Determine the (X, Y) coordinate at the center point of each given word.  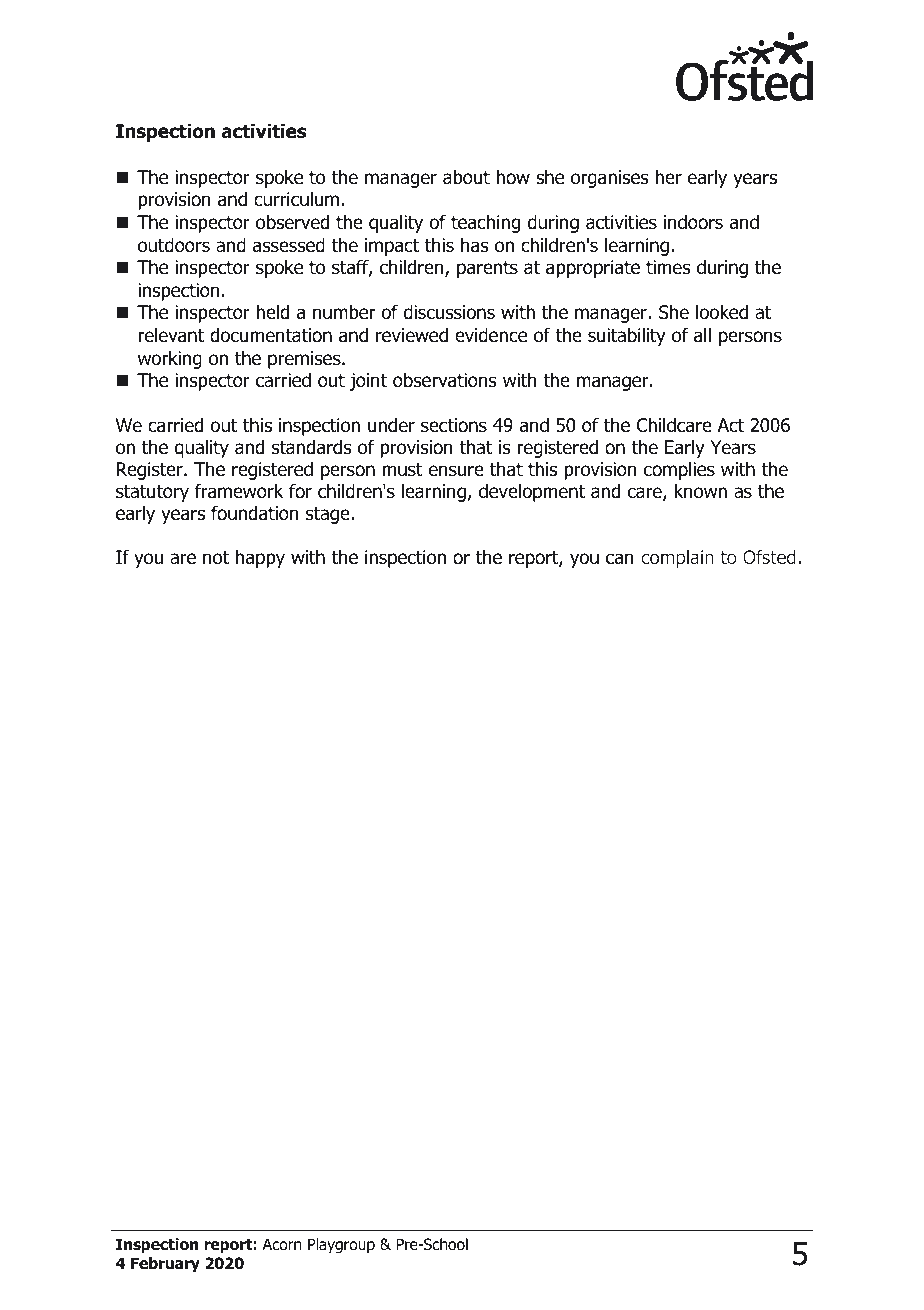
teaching (485, 223)
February (165, 1264)
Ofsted (769, 557)
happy (260, 558)
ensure (456, 471)
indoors (693, 222)
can (620, 559)
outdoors (174, 245)
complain (677, 559)
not (216, 558)
